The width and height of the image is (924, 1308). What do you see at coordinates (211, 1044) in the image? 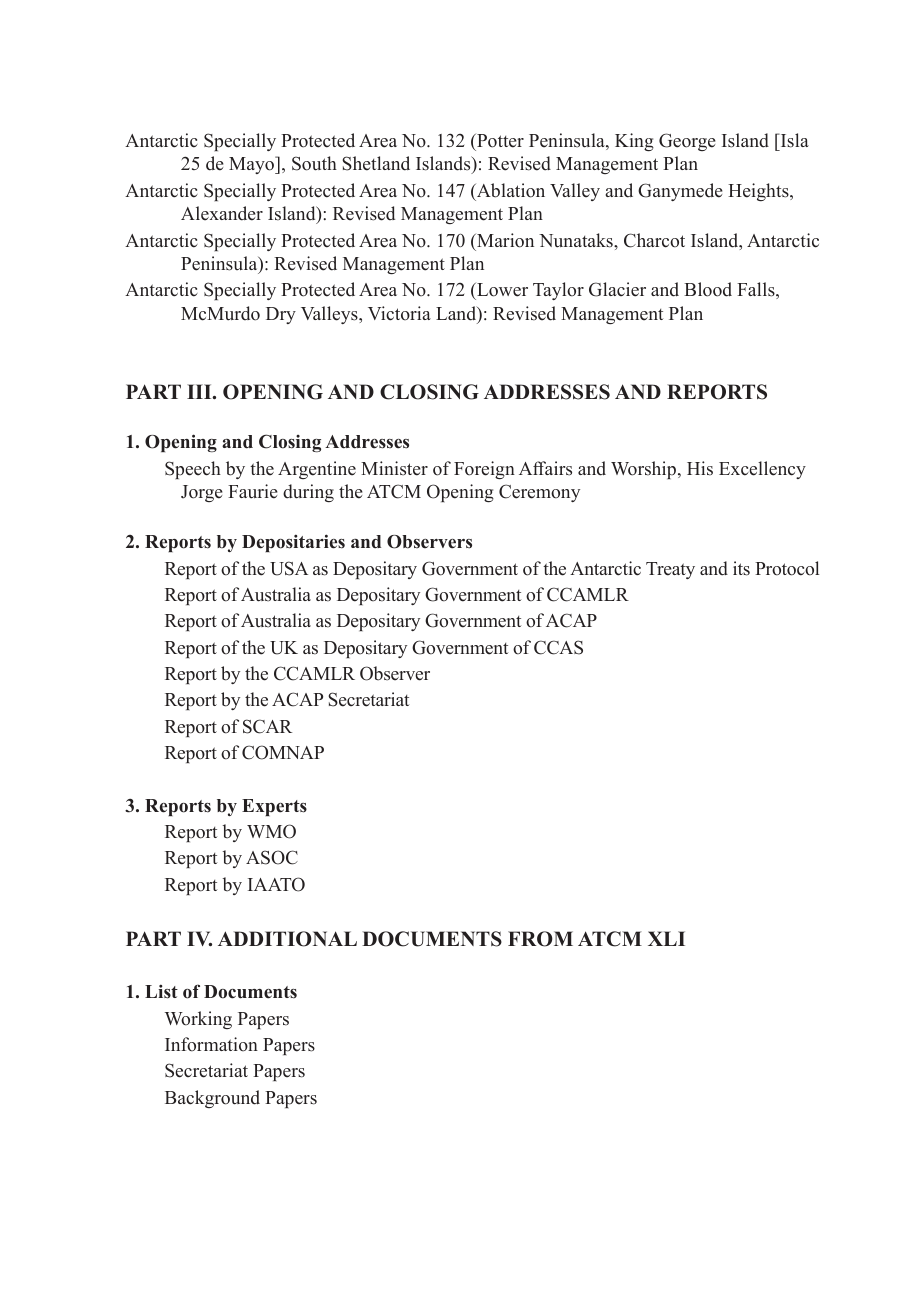
I see `Information` at bounding box center [211, 1044].
